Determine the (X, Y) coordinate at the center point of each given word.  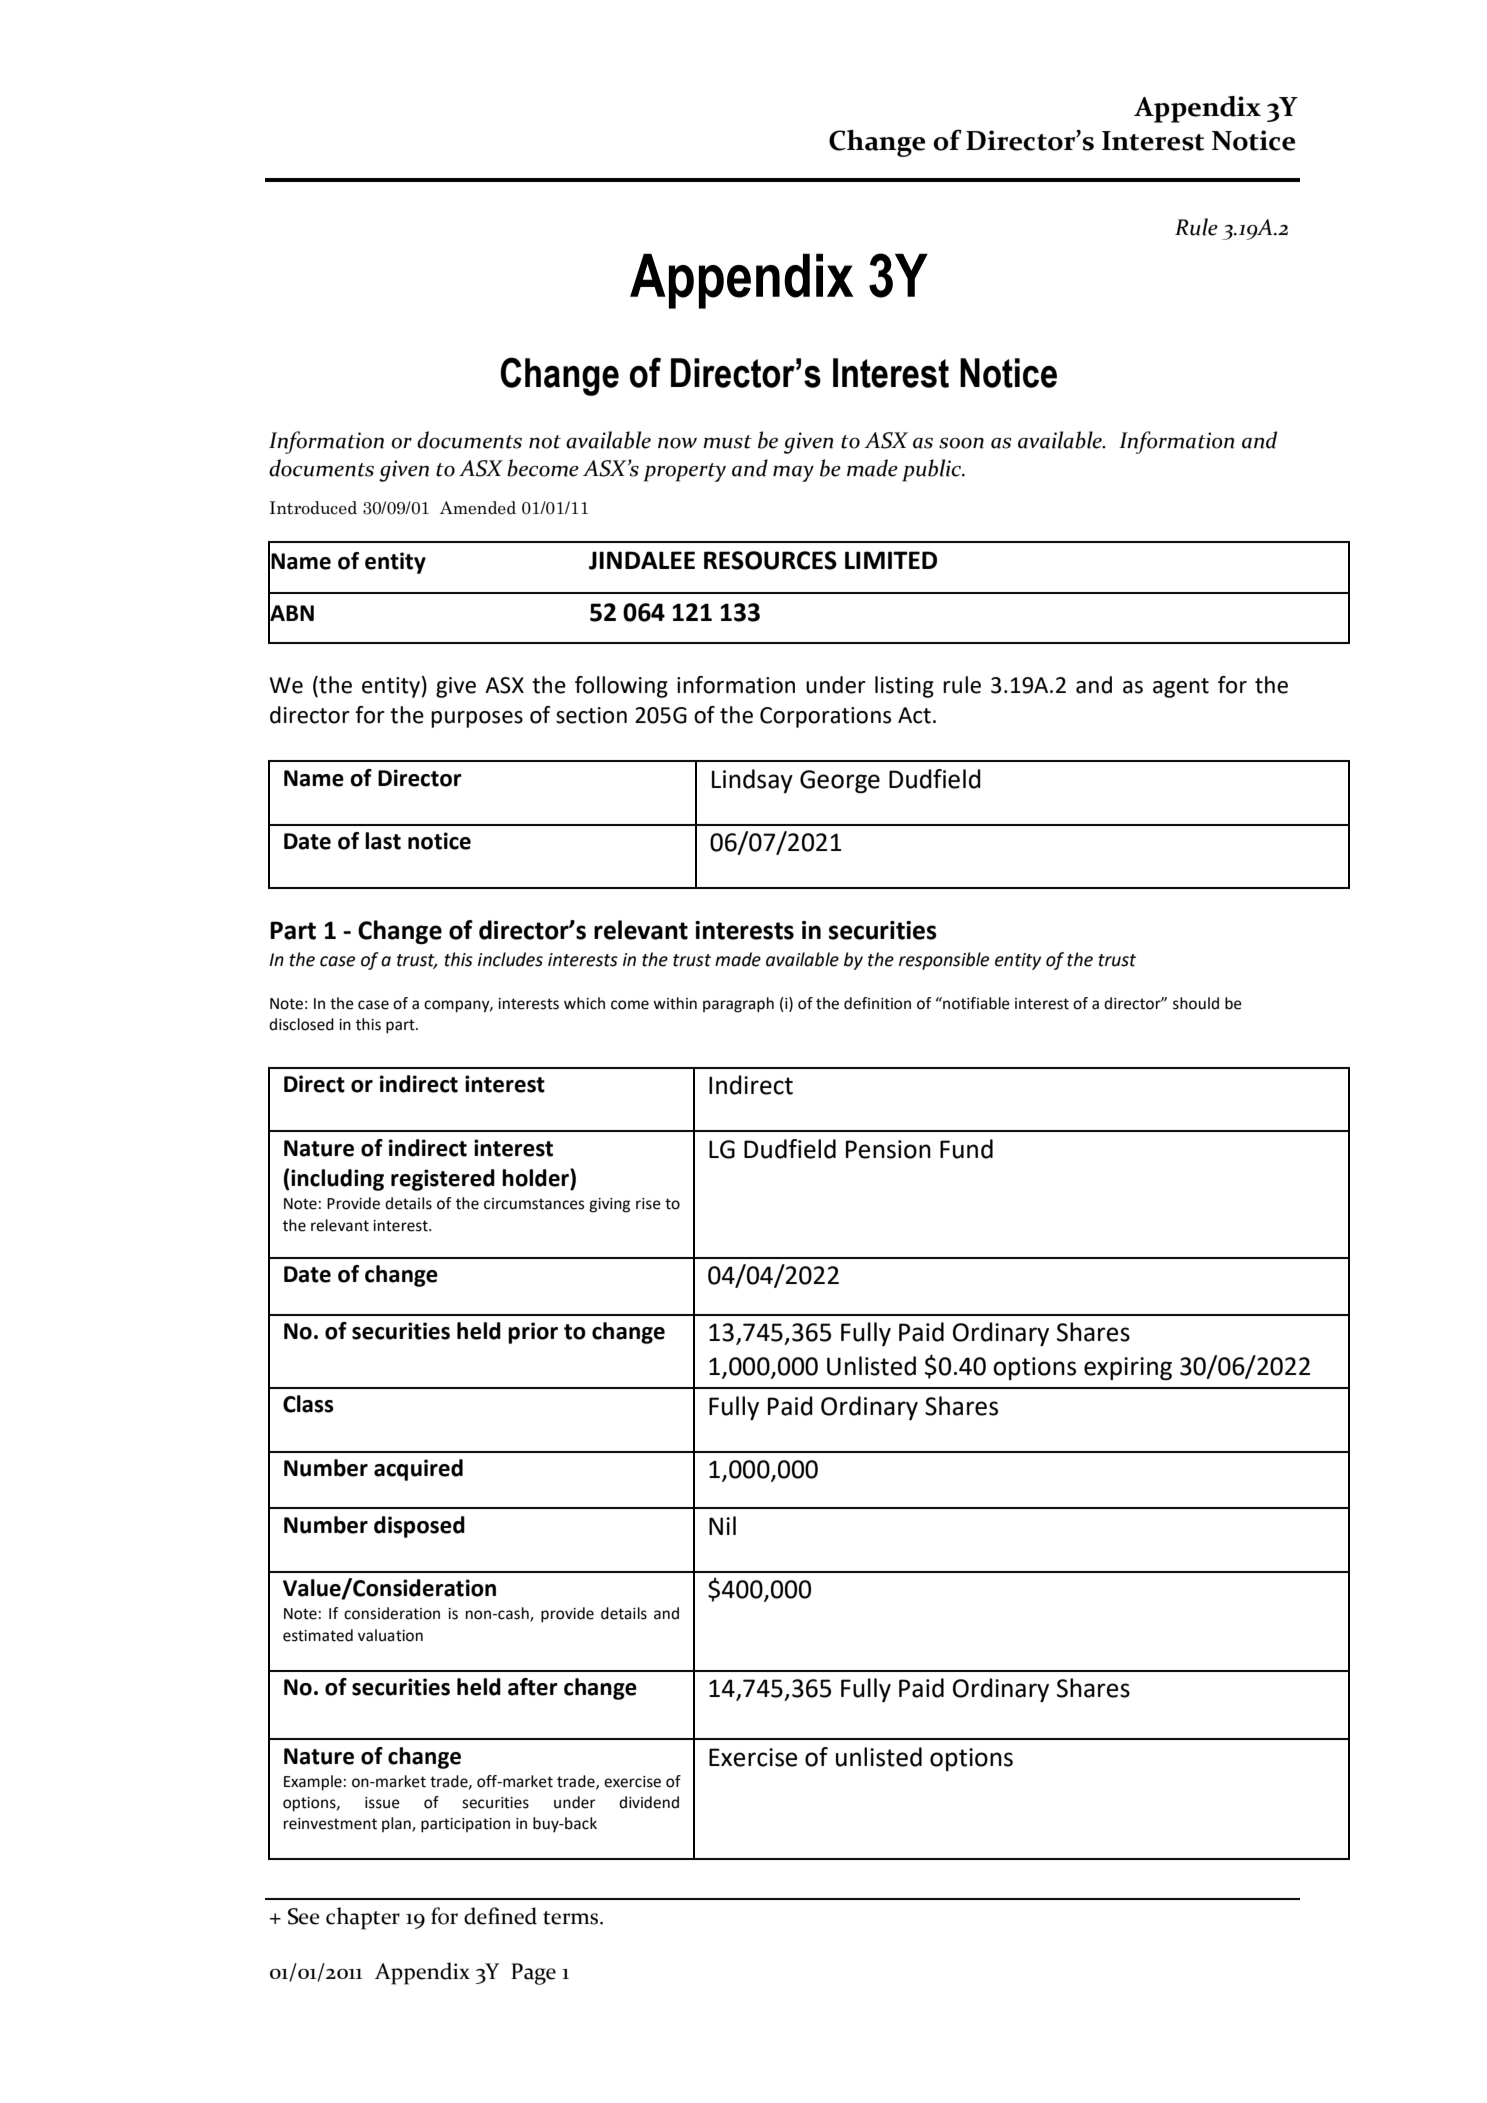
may (793, 474)
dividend (649, 1802)
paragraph (738, 1005)
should (1196, 1003)
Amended (478, 508)
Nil (722, 1525)
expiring (1128, 1368)
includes (510, 959)
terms (572, 1918)
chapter (363, 1918)
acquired (418, 1470)
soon (961, 443)
